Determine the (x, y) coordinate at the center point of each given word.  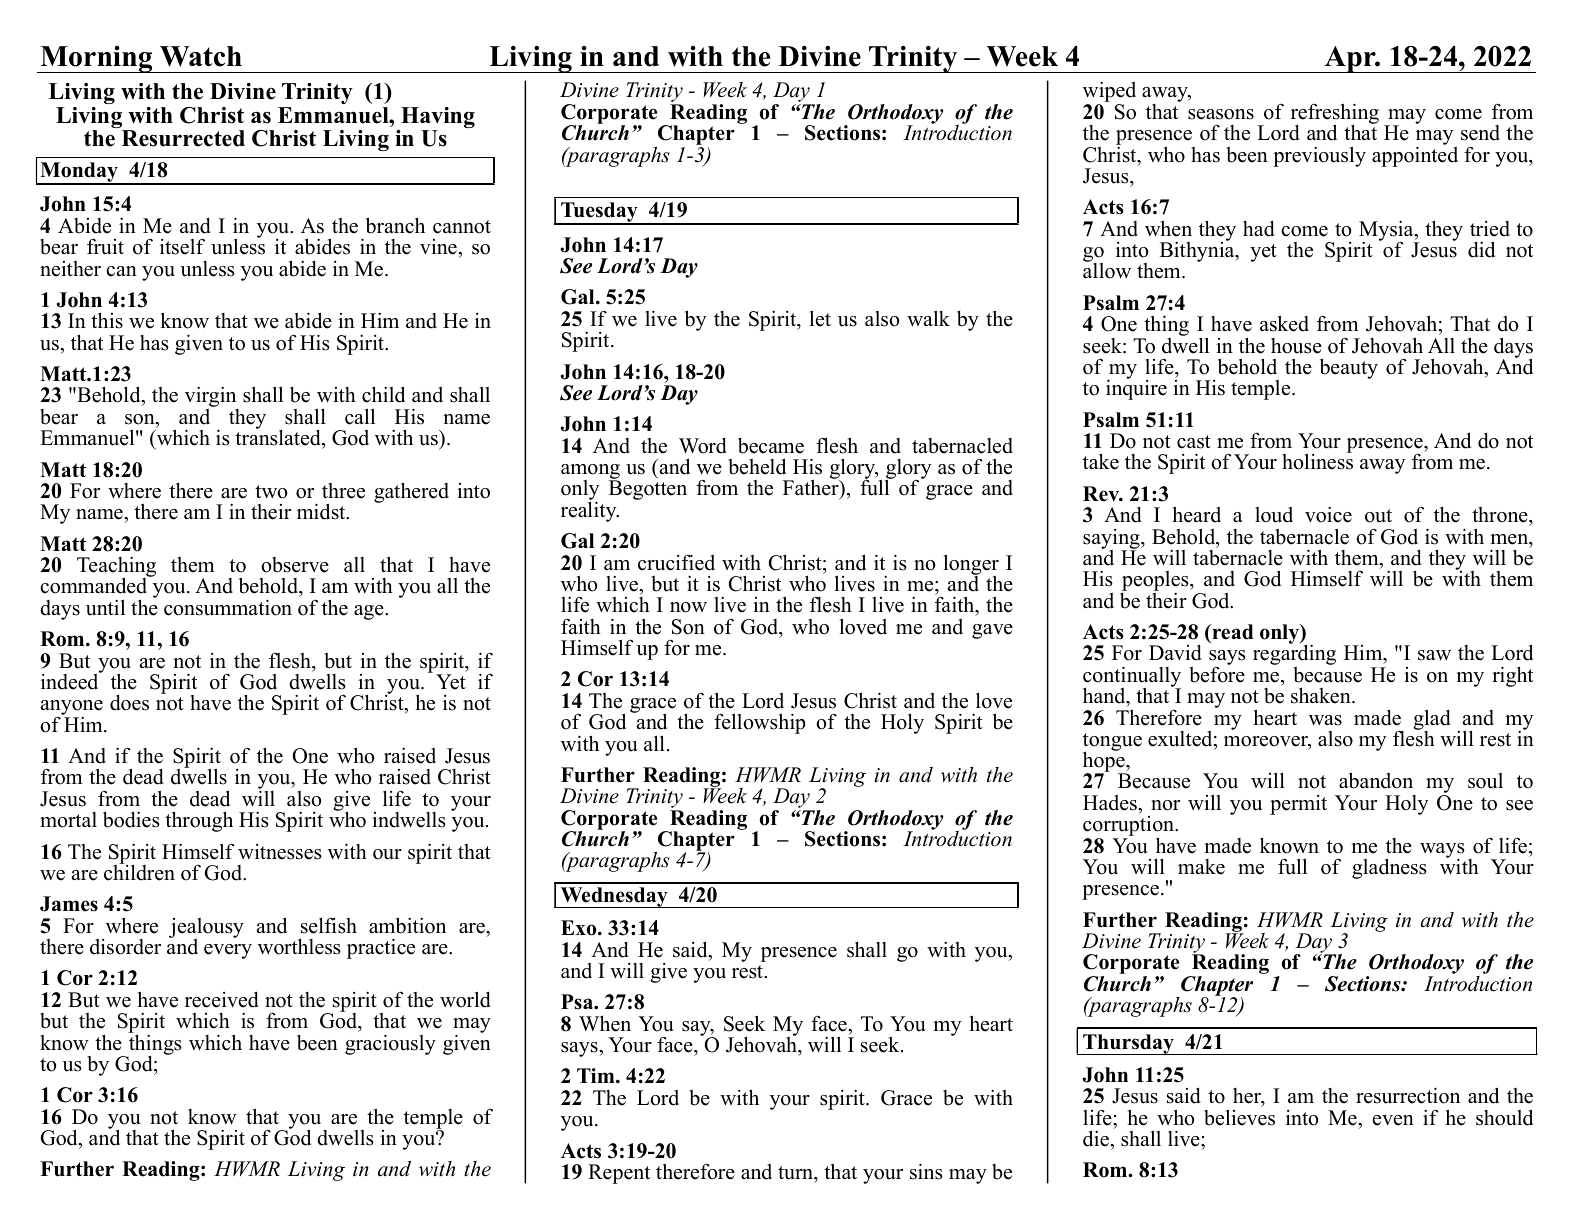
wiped (1109, 93)
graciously (390, 1044)
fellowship (760, 723)
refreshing (1335, 115)
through (199, 821)
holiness (1317, 461)
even (1393, 1120)
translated (279, 437)
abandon (1376, 780)
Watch (201, 56)
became (771, 446)
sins (926, 1171)
